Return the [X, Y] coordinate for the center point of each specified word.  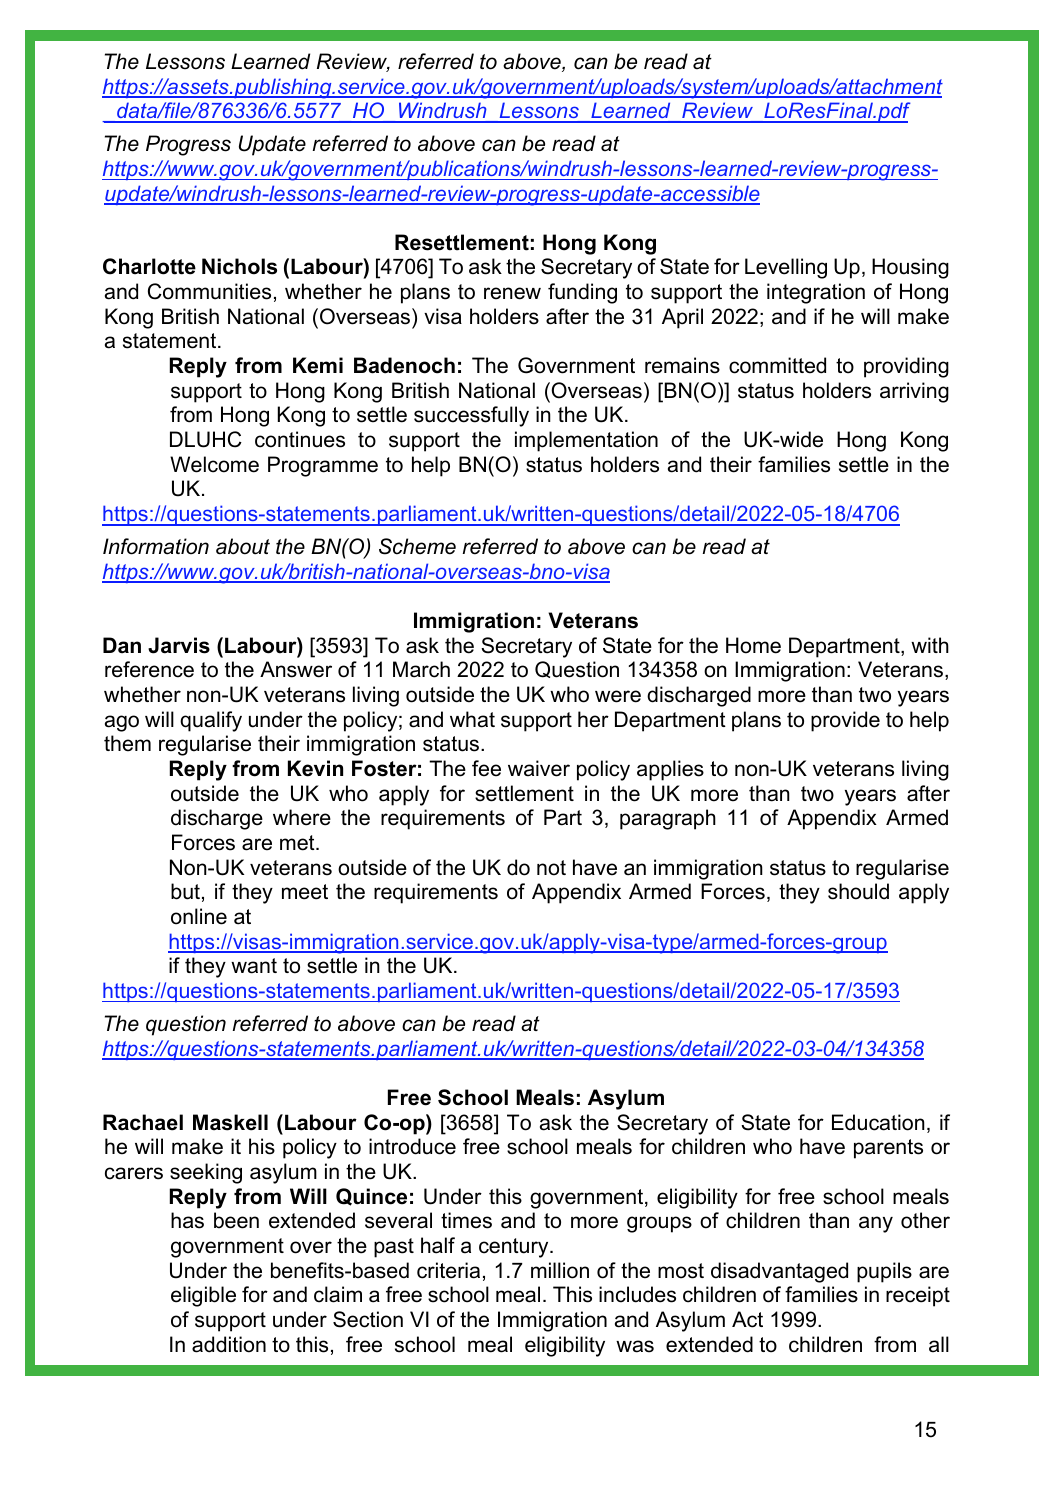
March [421, 669]
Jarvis [179, 645]
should [858, 891]
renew [512, 293]
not [551, 868]
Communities [209, 291]
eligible [203, 1296]
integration [816, 293]
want [254, 966]
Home [753, 645]
